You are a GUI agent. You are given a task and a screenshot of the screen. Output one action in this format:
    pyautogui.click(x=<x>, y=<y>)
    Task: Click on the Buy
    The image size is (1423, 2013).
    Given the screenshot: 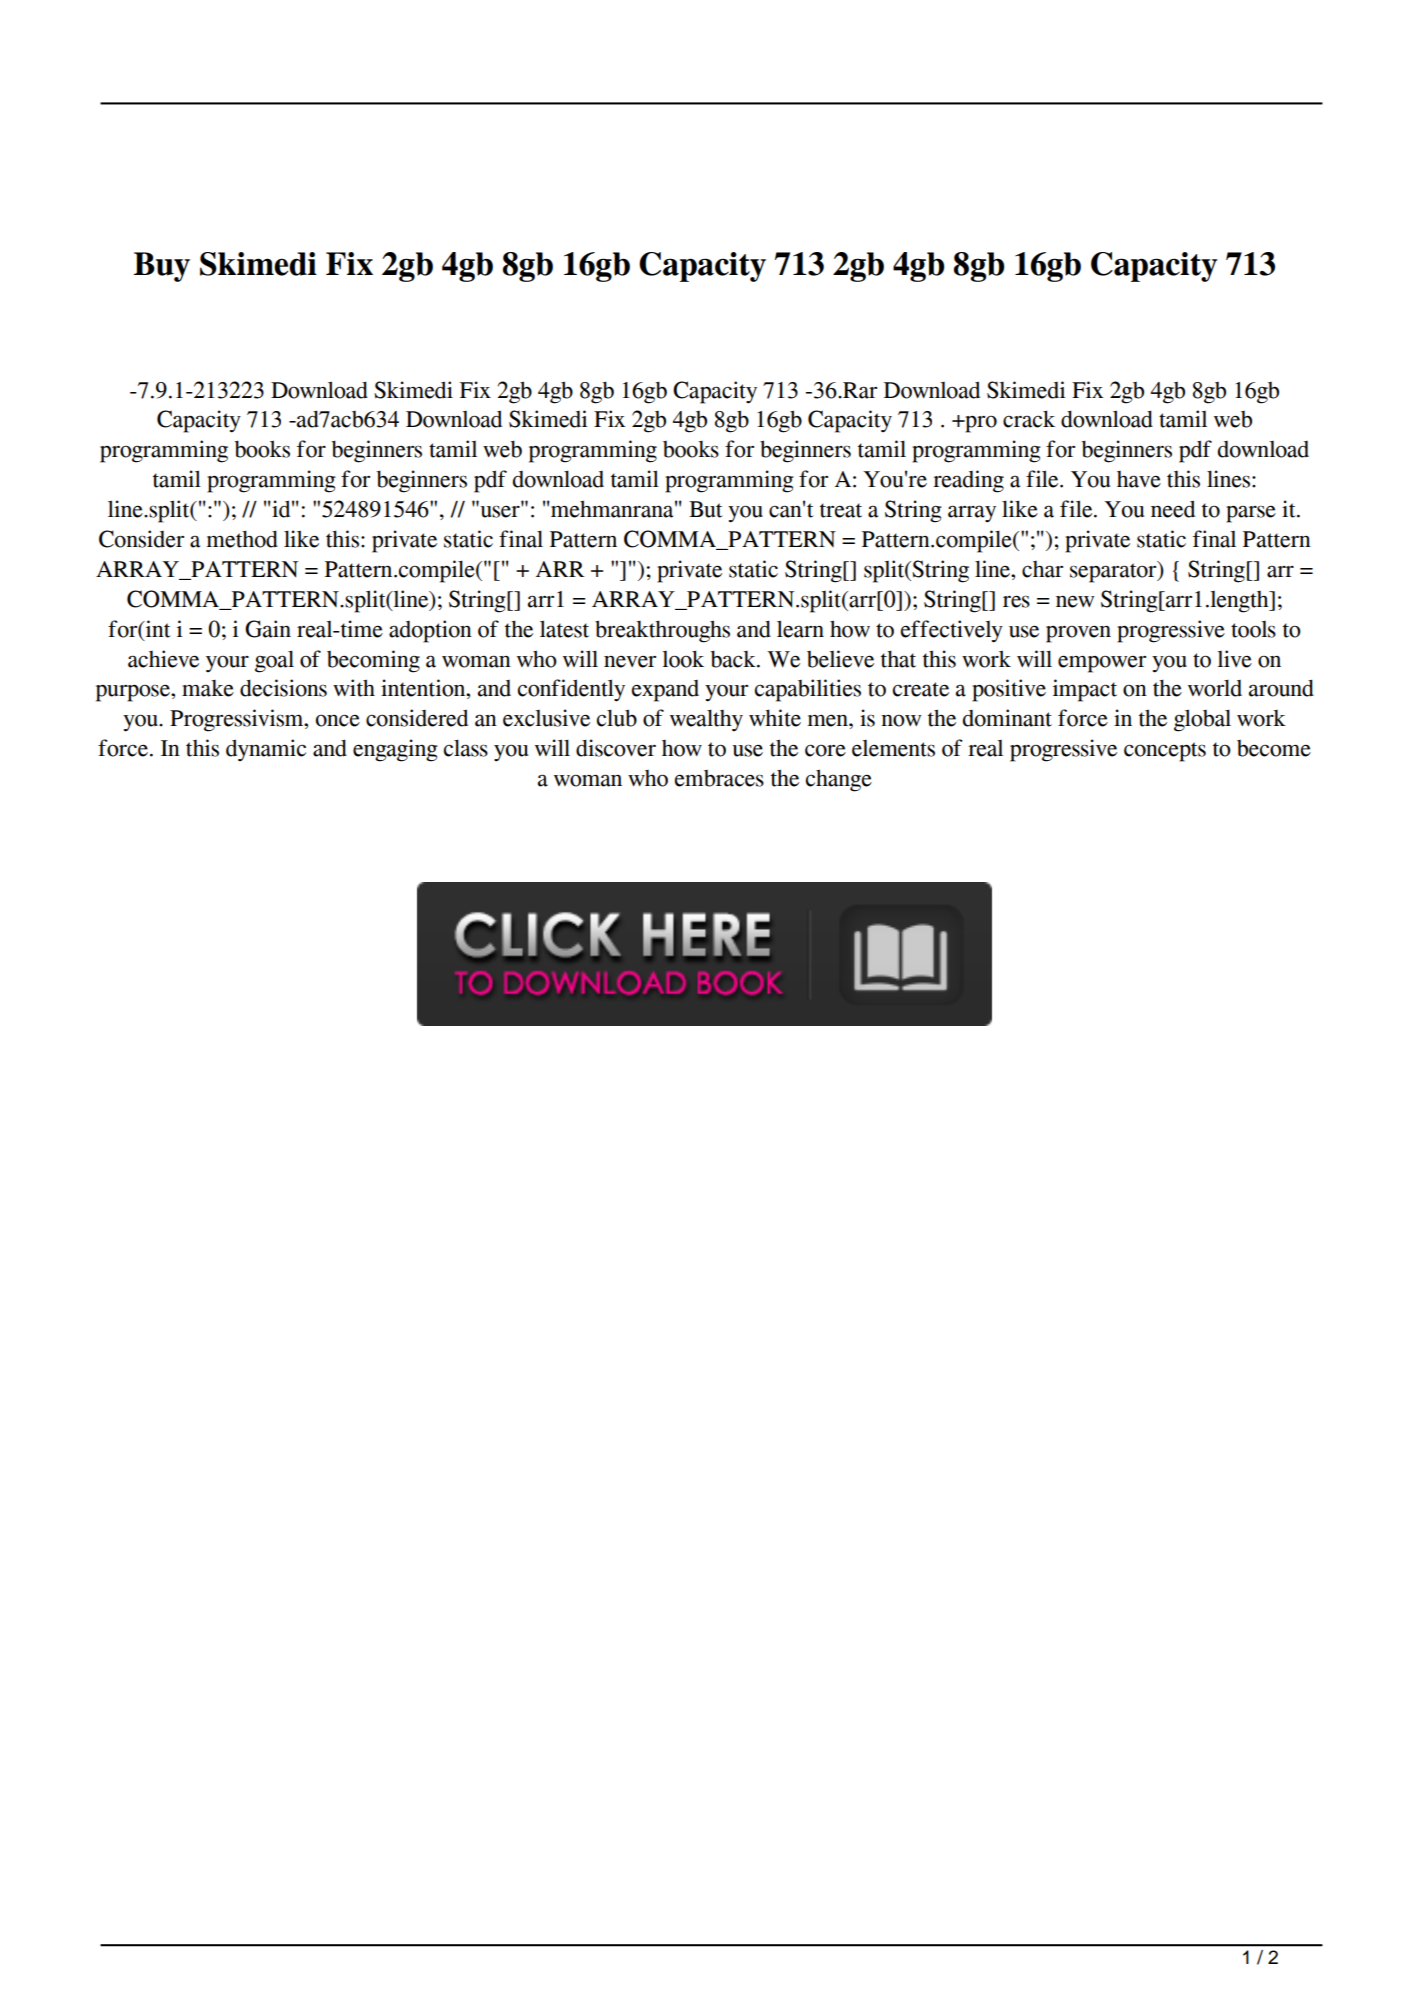 What is the action you would take?
    pyautogui.click(x=162, y=267)
